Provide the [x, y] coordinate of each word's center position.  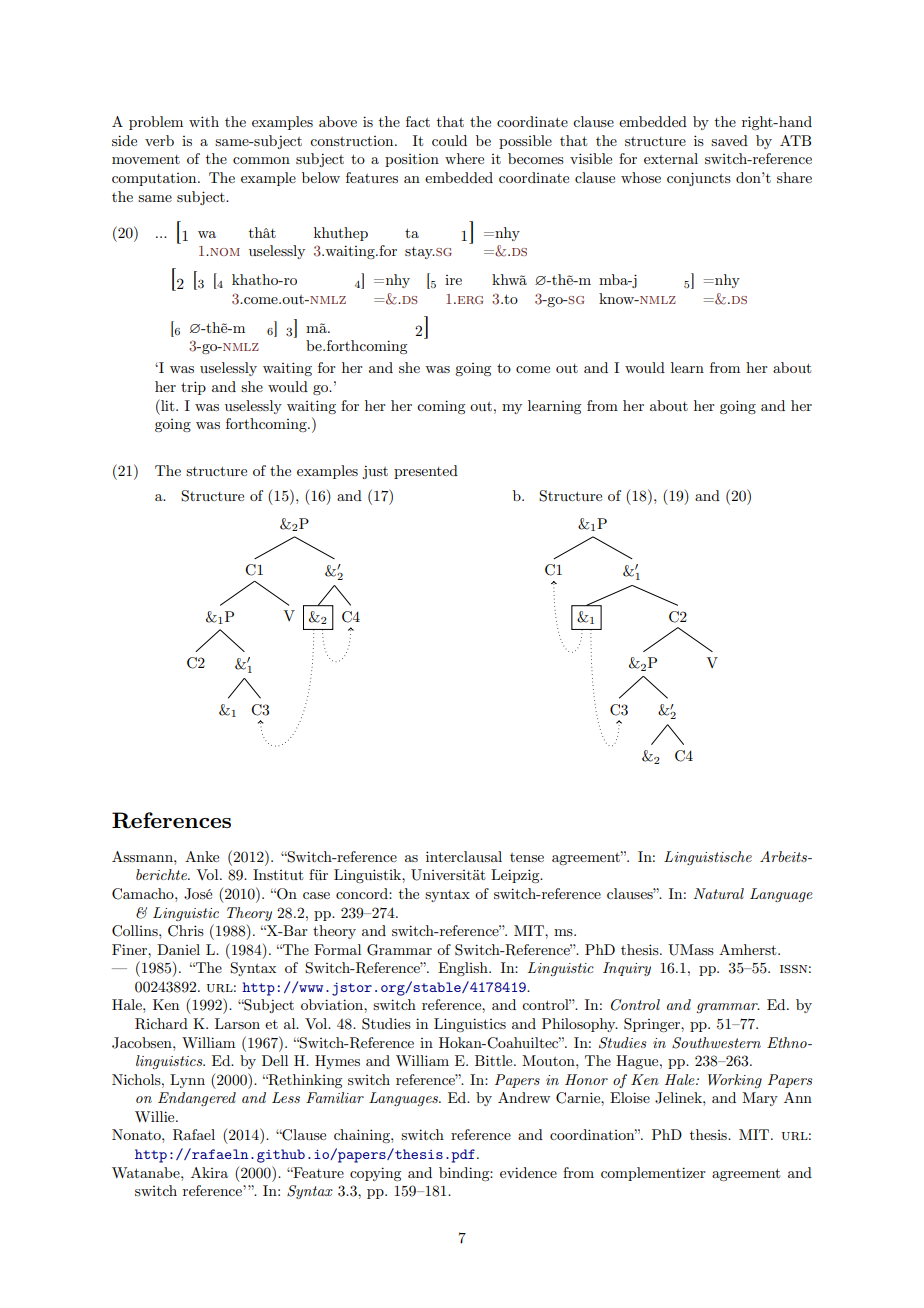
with [204, 121]
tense [527, 857]
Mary [760, 1099]
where [464, 158]
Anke [202, 856]
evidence [528, 1172]
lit [168, 405]
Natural [718, 893]
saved [729, 140]
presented [426, 472]
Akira [209, 1172]
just [375, 472]
